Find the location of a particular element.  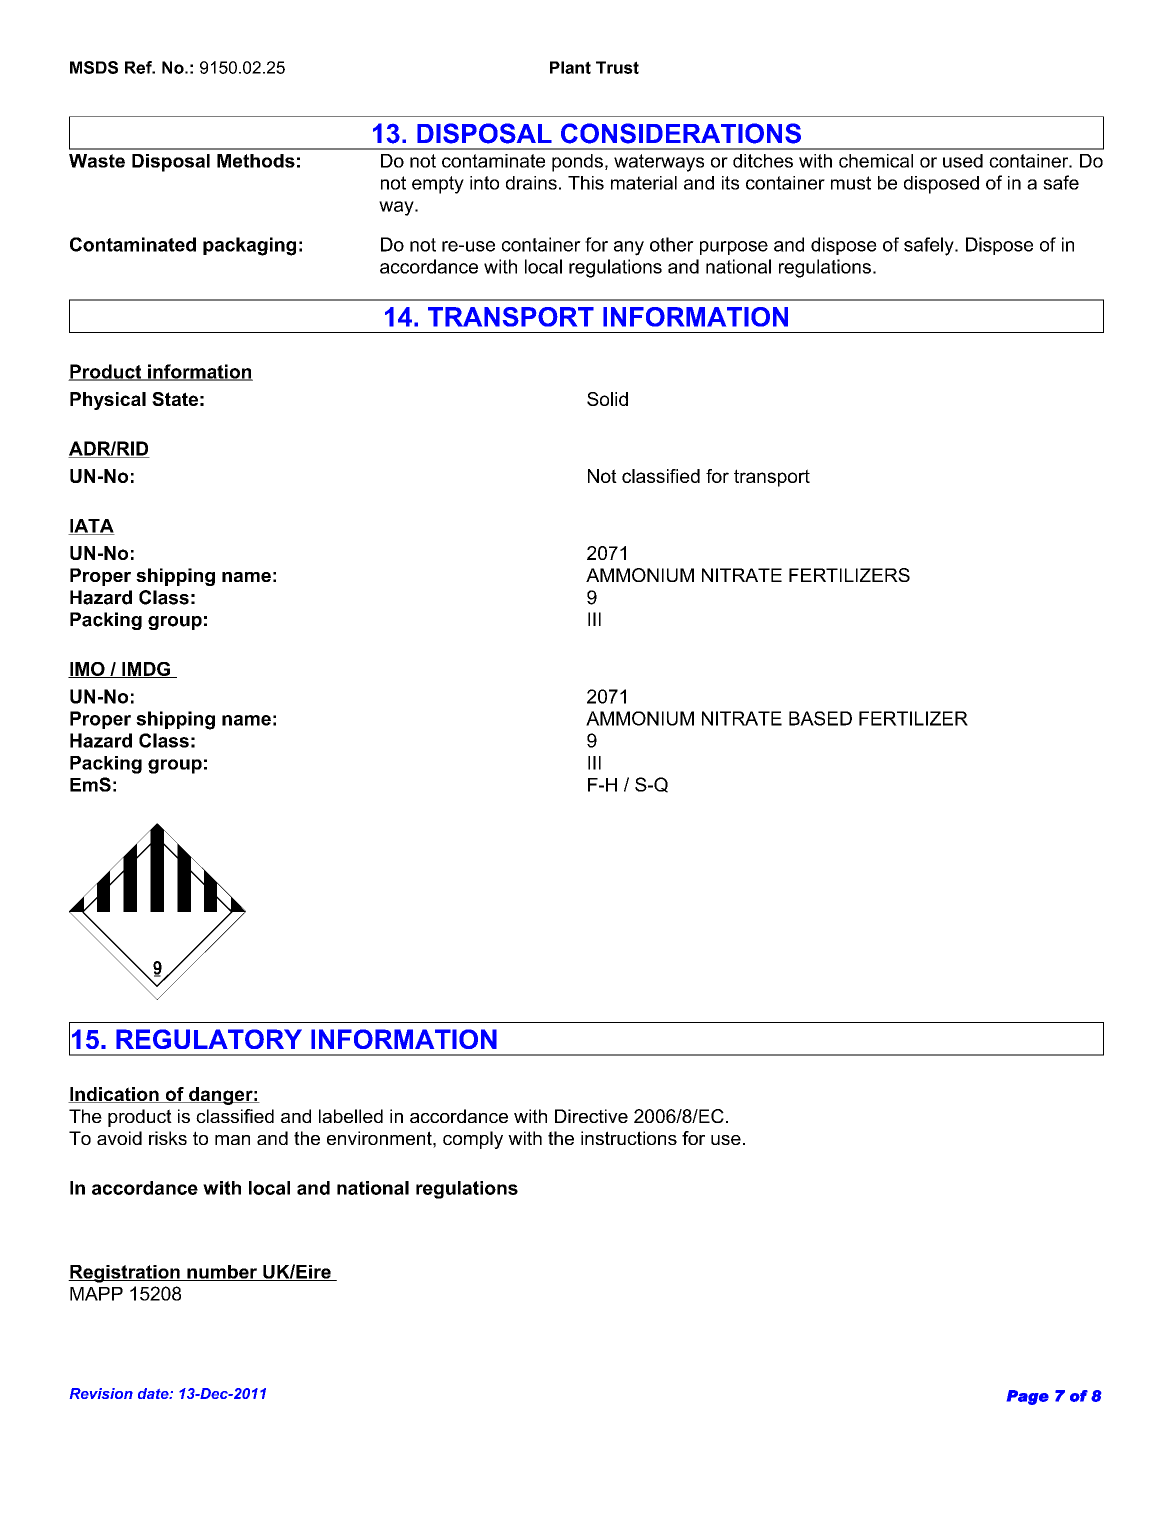

number is located at coordinates (222, 1273).
